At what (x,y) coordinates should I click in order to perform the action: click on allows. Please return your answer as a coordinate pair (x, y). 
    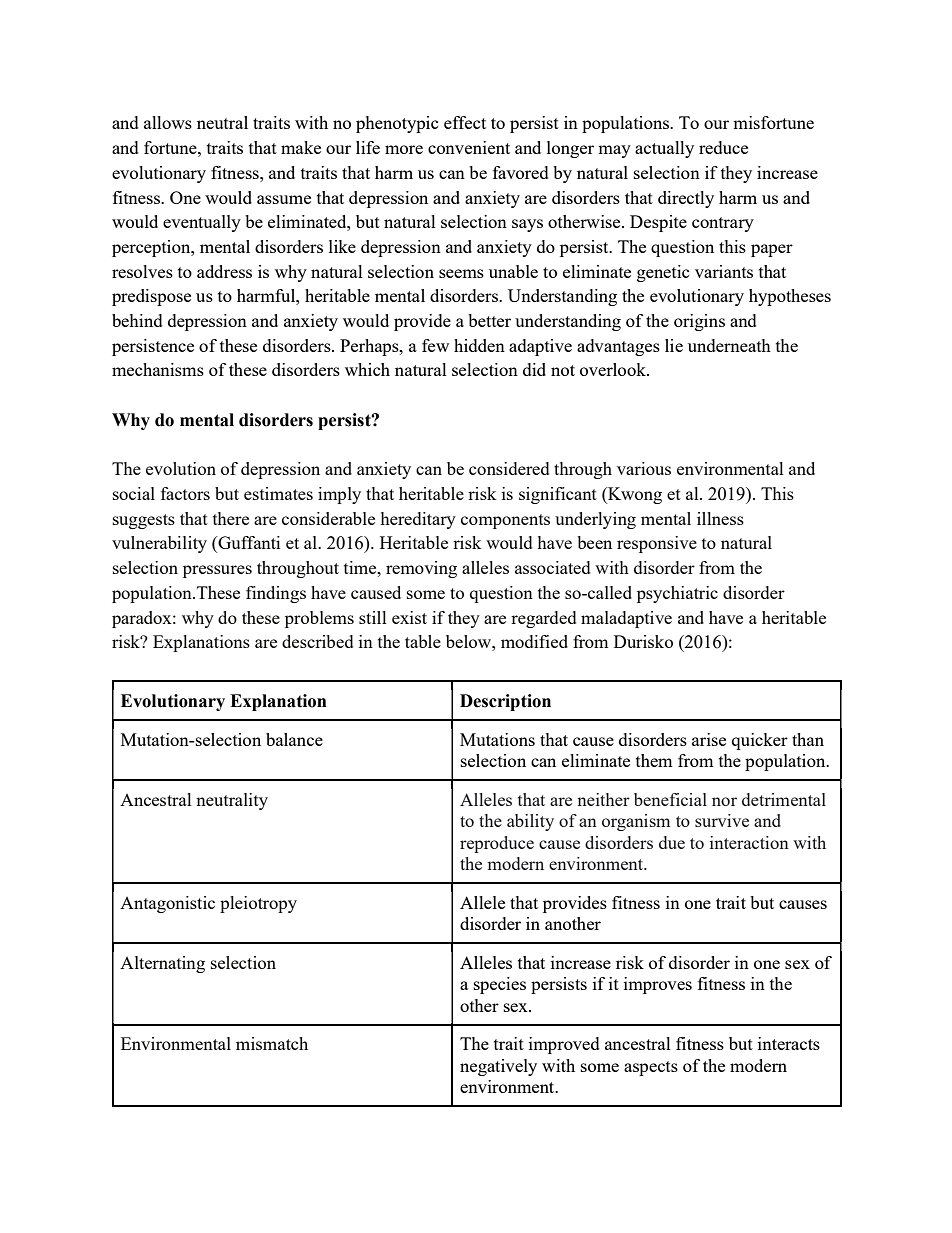
    Looking at the image, I should click on (168, 122).
